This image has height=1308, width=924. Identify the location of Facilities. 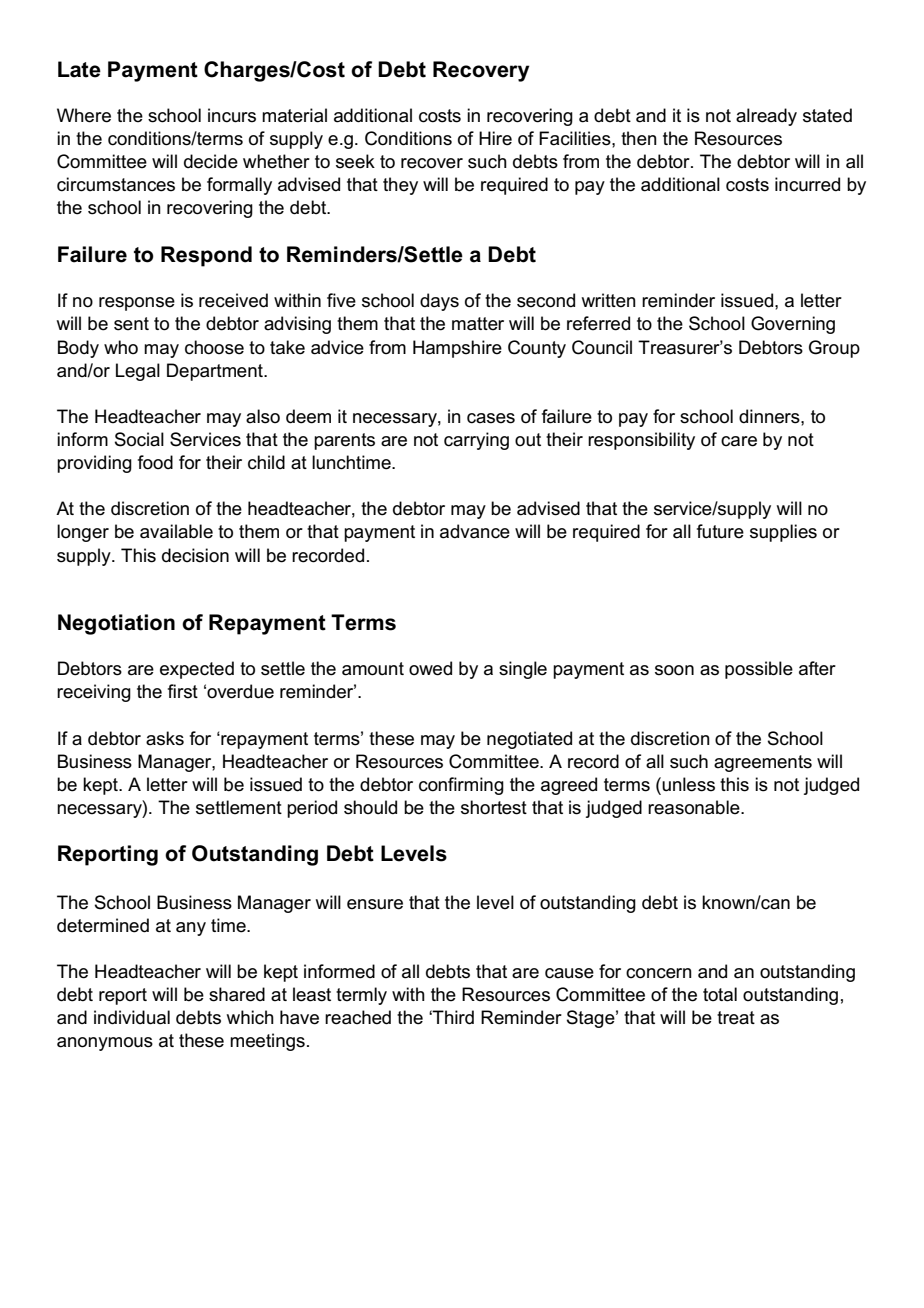
(576, 138).
